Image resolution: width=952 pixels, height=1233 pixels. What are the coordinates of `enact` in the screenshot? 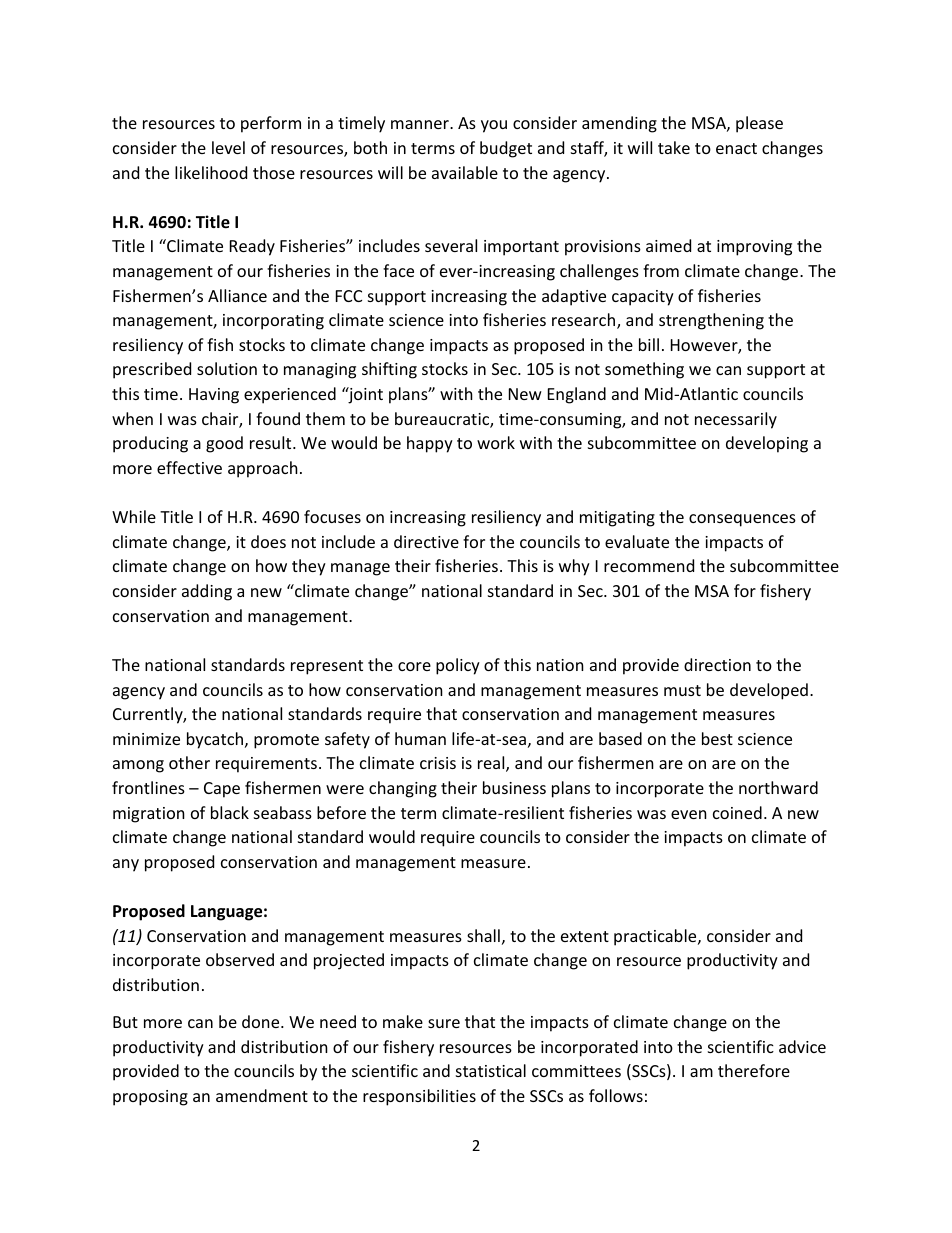 It's located at (736, 148).
